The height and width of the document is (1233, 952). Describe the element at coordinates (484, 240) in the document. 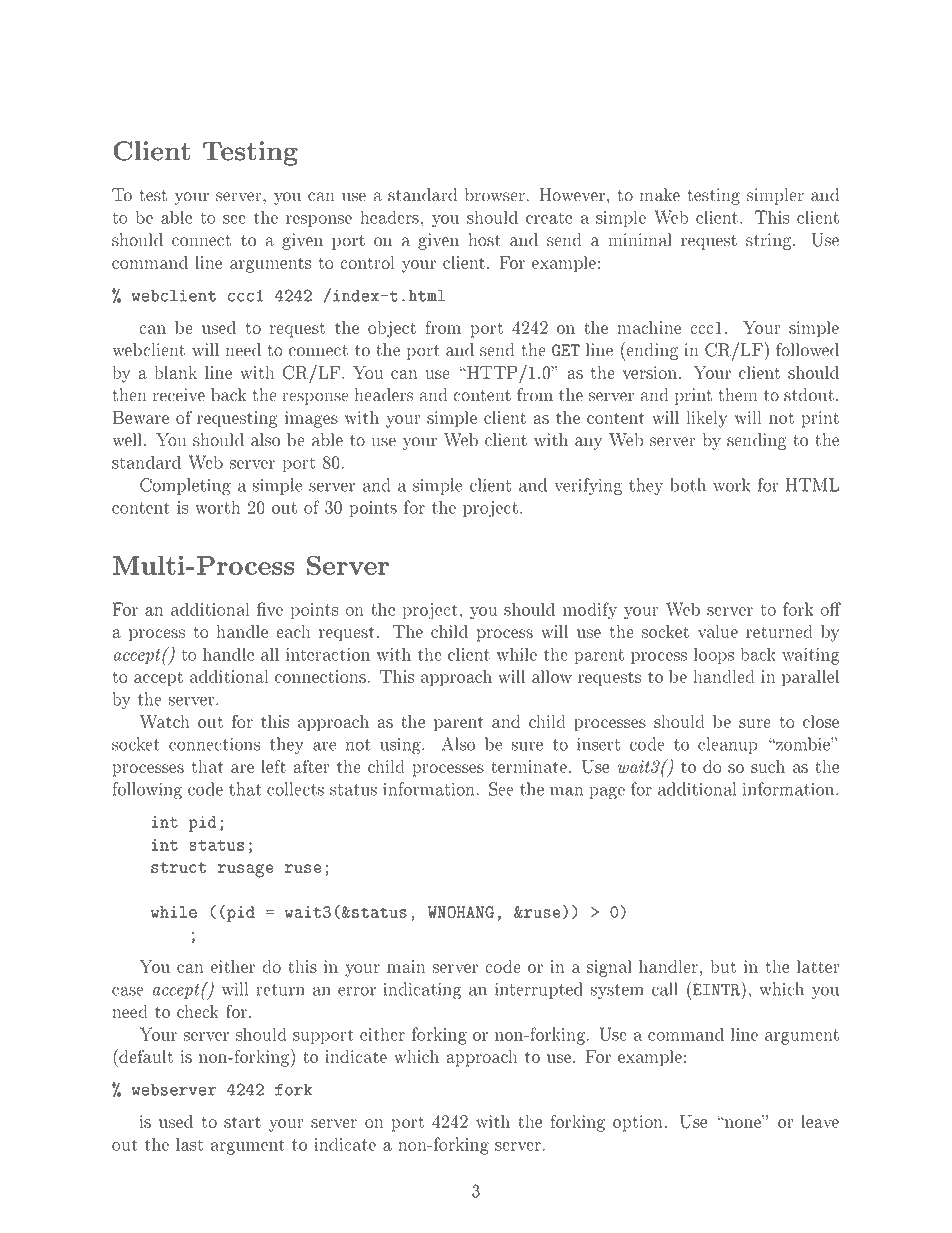

I see `host` at that location.
